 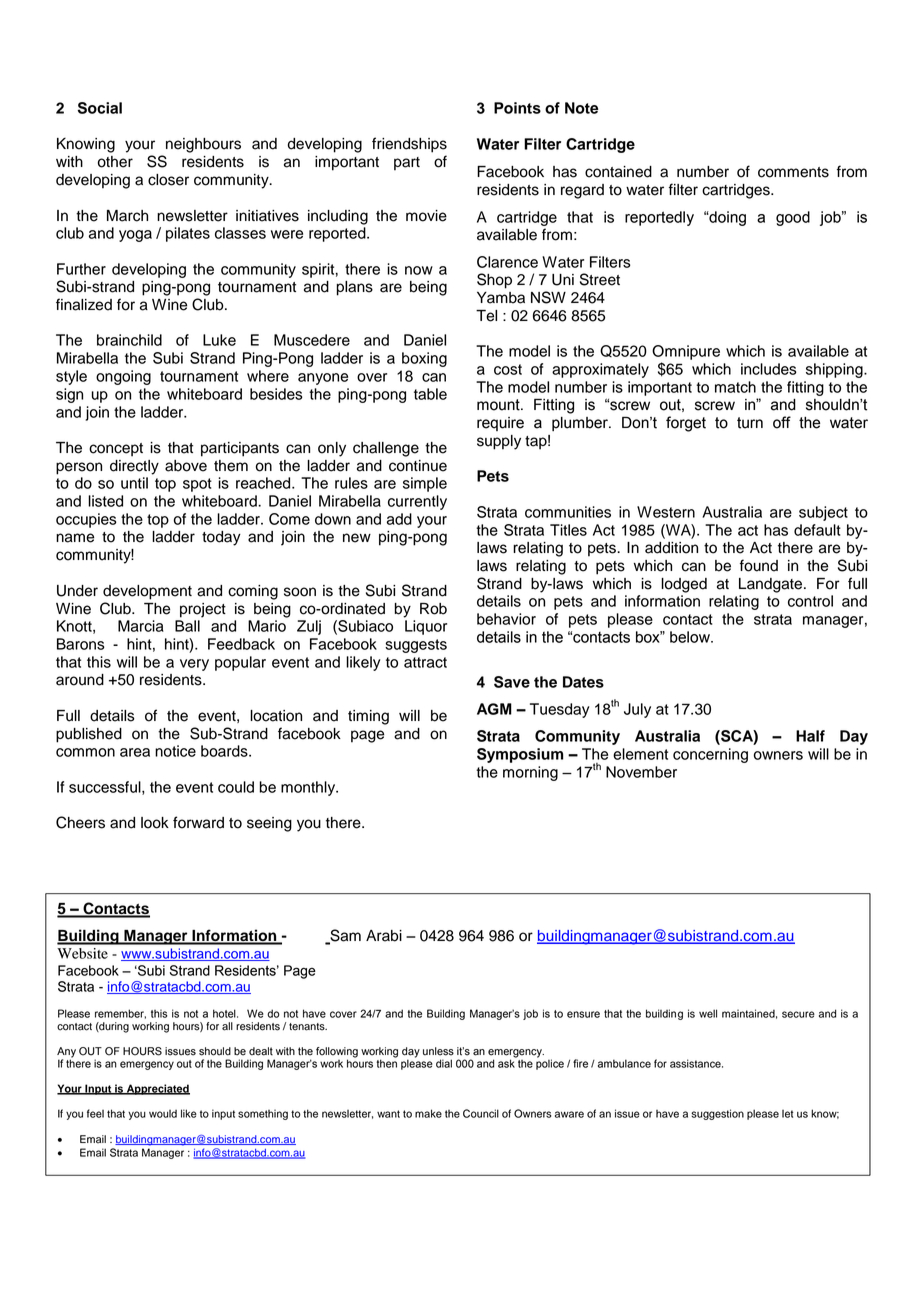 What do you see at coordinates (141, 626) in the document?
I see `Marcia` at bounding box center [141, 626].
